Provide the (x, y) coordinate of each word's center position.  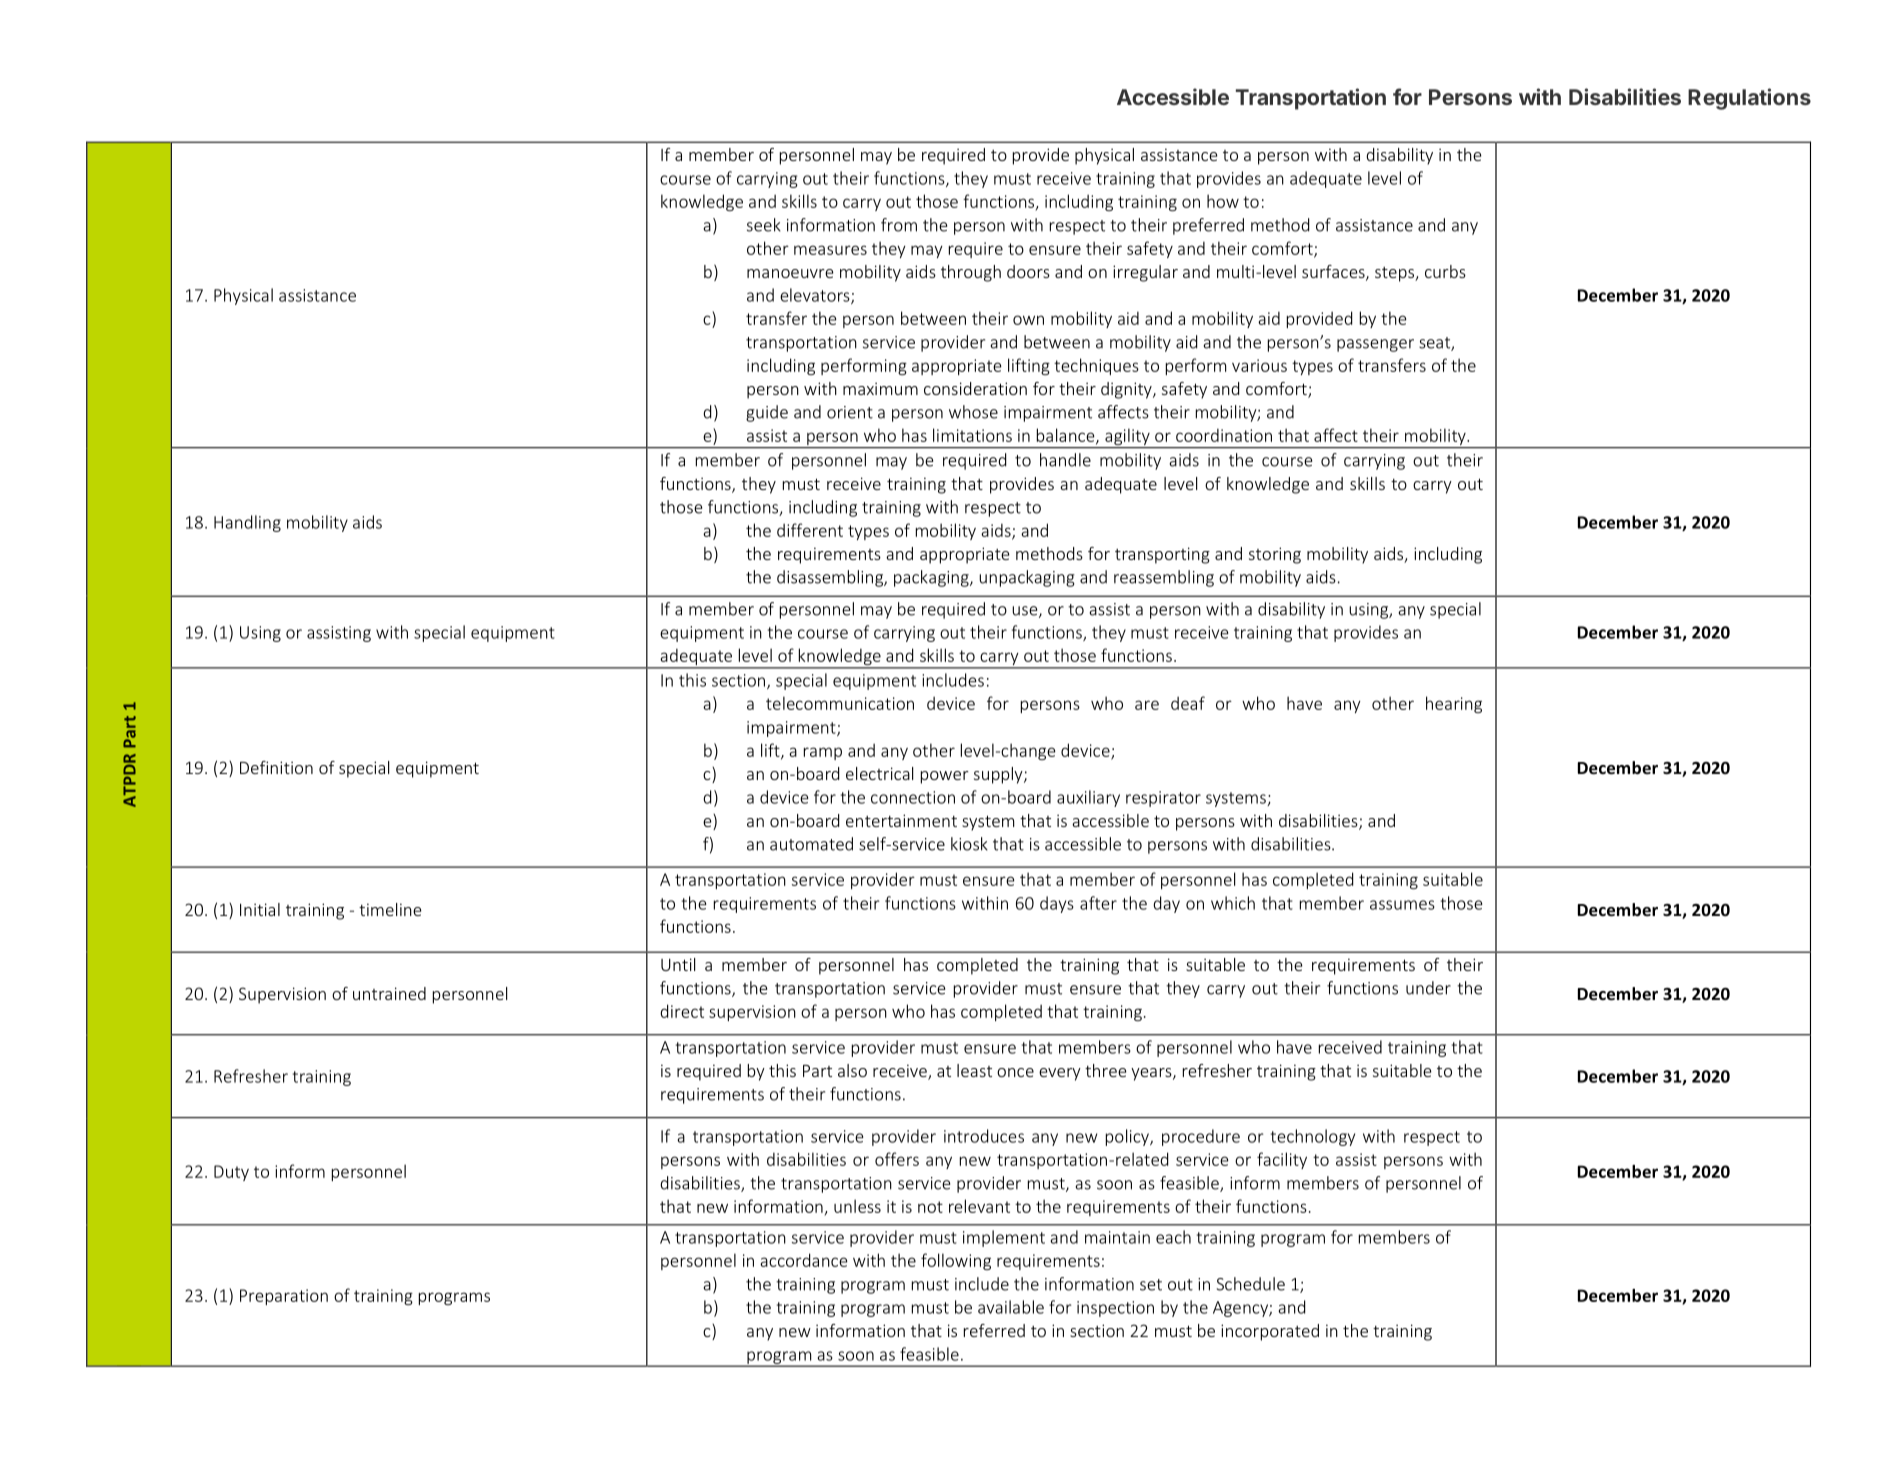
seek (764, 225)
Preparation (284, 1297)
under (1428, 988)
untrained (389, 993)
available (1011, 1307)
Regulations (1749, 99)
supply (999, 775)
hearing (1454, 704)
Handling (247, 523)
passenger (1375, 345)
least (974, 1070)
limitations (972, 435)
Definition (276, 767)
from (899, 225)
